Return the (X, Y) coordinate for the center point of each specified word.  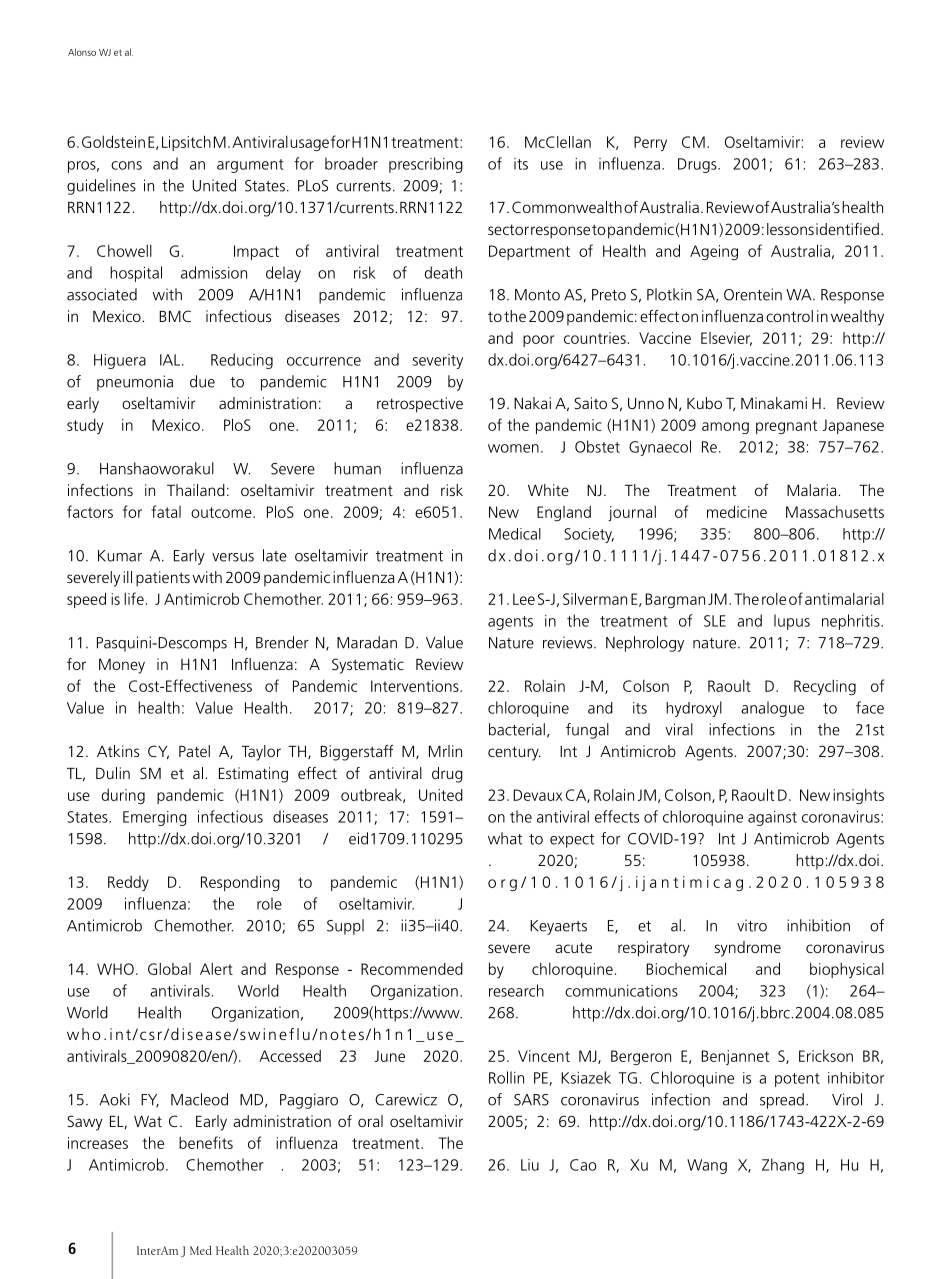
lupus (792, 622)
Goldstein (113, 141)
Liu (530, 1165)
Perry (650, 143)
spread (782, 1101)
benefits (206, 1142)
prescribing (426, 165)
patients (163, 579)
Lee (524, 599)
